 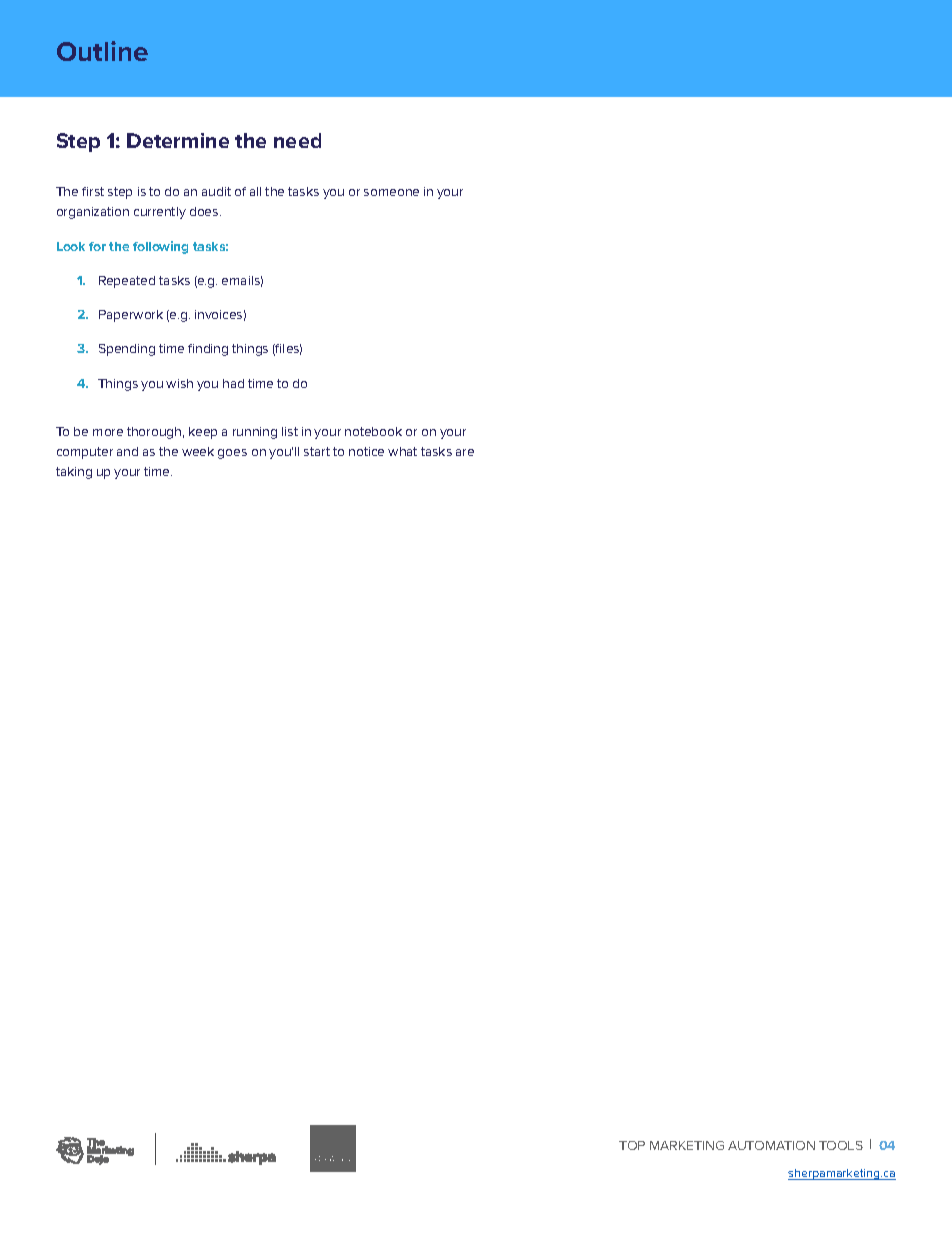 I want to click on need, so click(x=297, y=140).
